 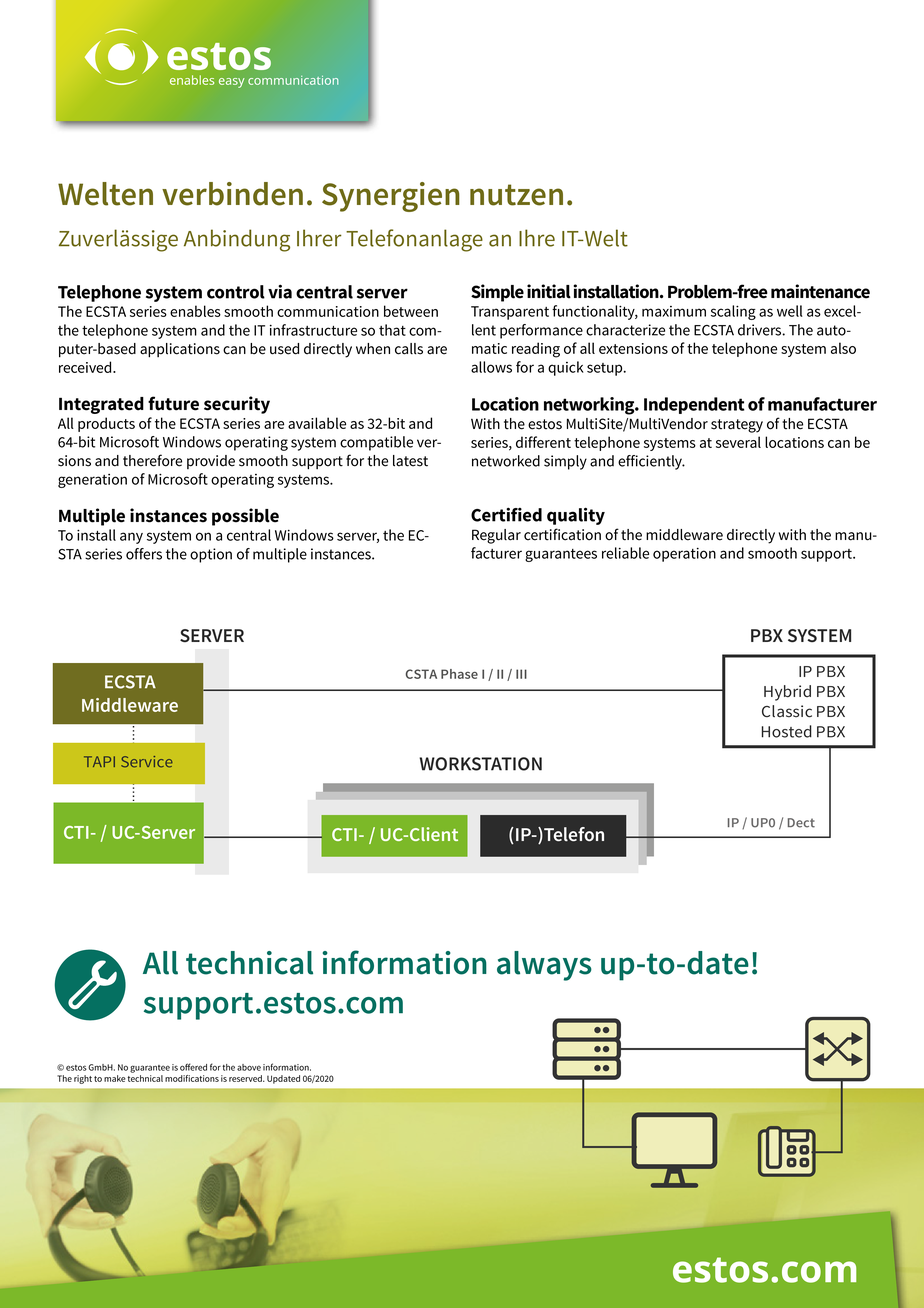 I want to click on maintenance, so click(x=820, y=291).
